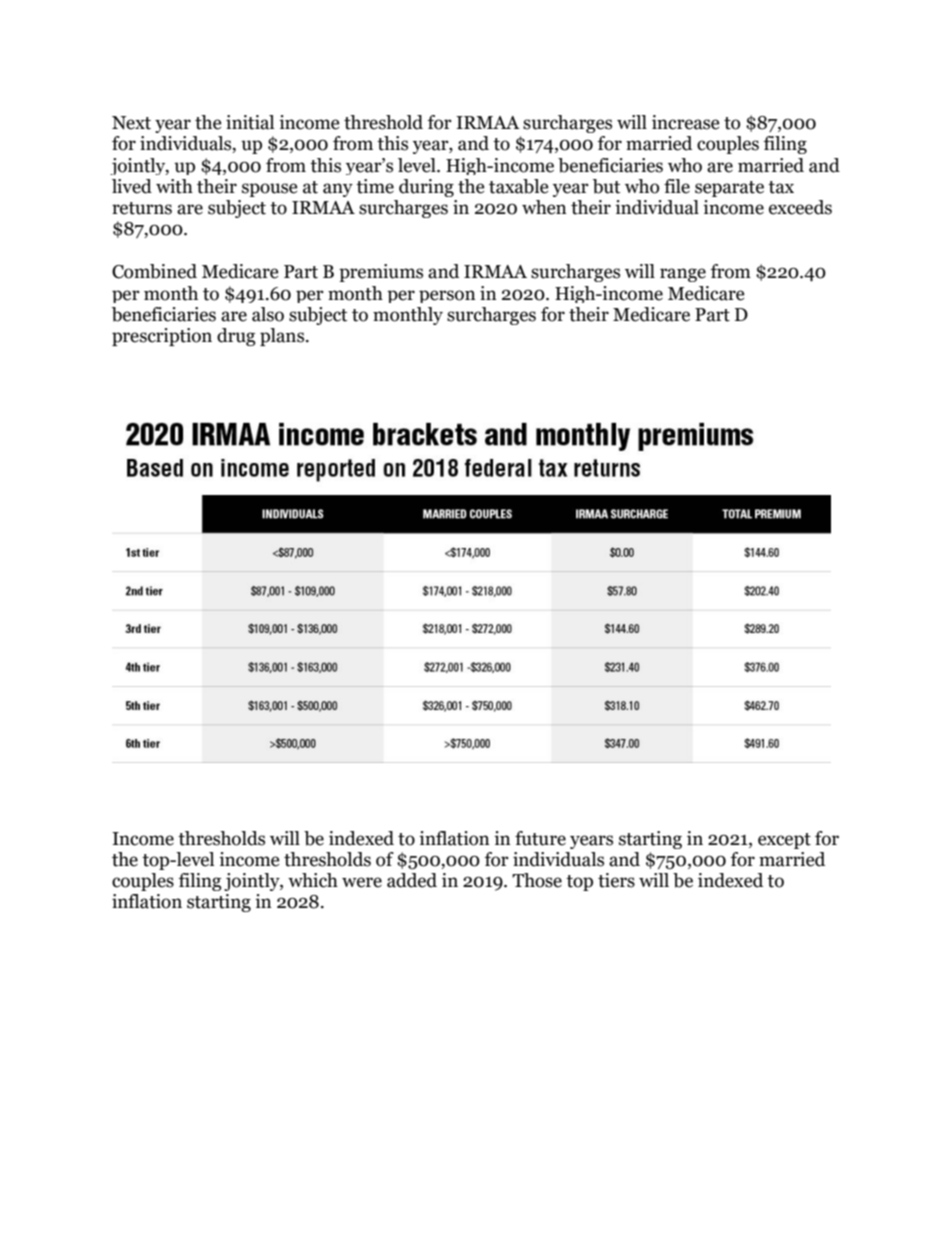 This image has height=1233, width=952. What do you see at coordinates (250, 122) in the image?
I see `initial` at bounding box center [250, 122].
